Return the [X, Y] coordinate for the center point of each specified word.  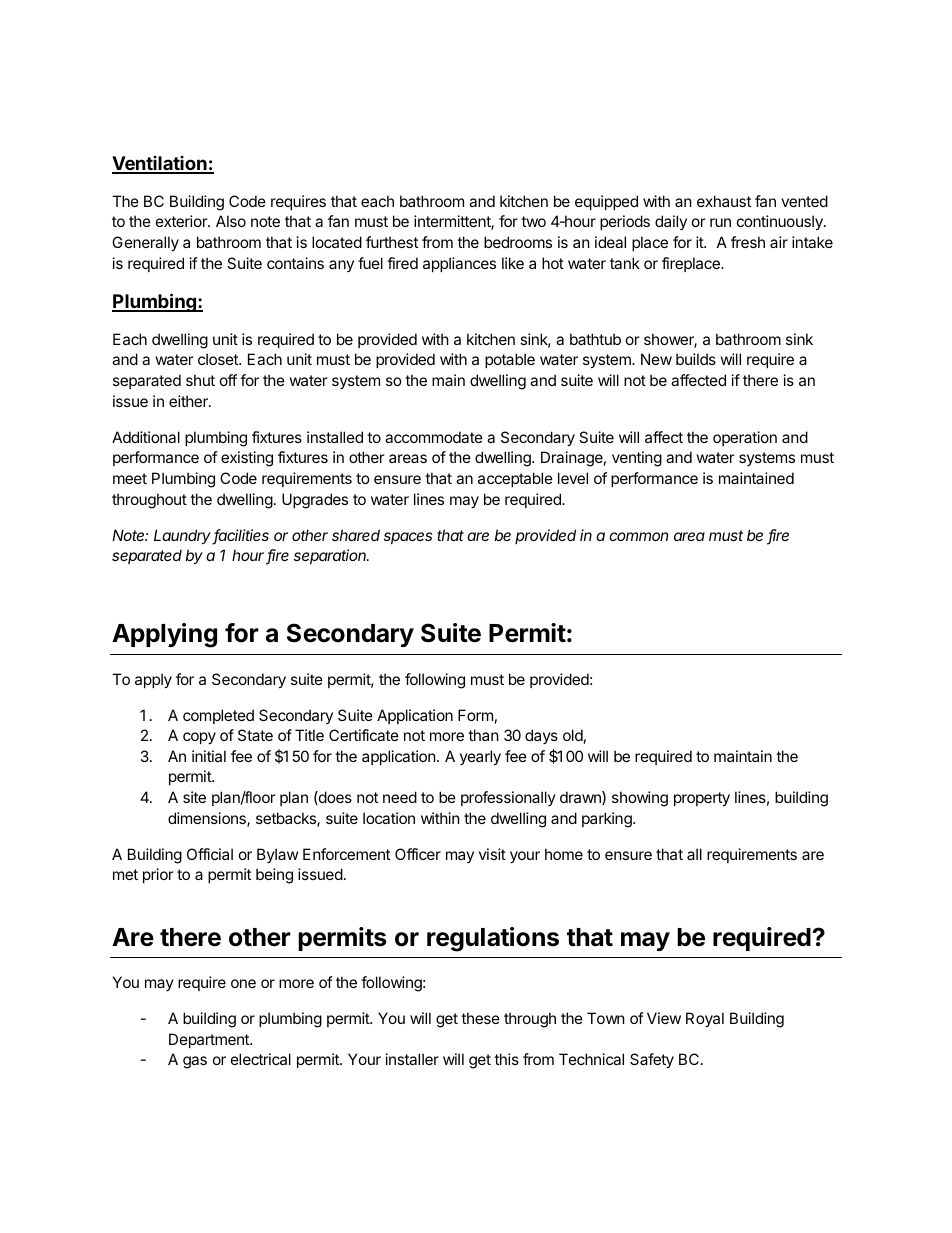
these [480, 1018]
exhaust [724, 201]
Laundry [184, 537]
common [638, 536]
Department [210, 1040]
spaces [408, 538]
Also [231, 221]
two [533, 221]
